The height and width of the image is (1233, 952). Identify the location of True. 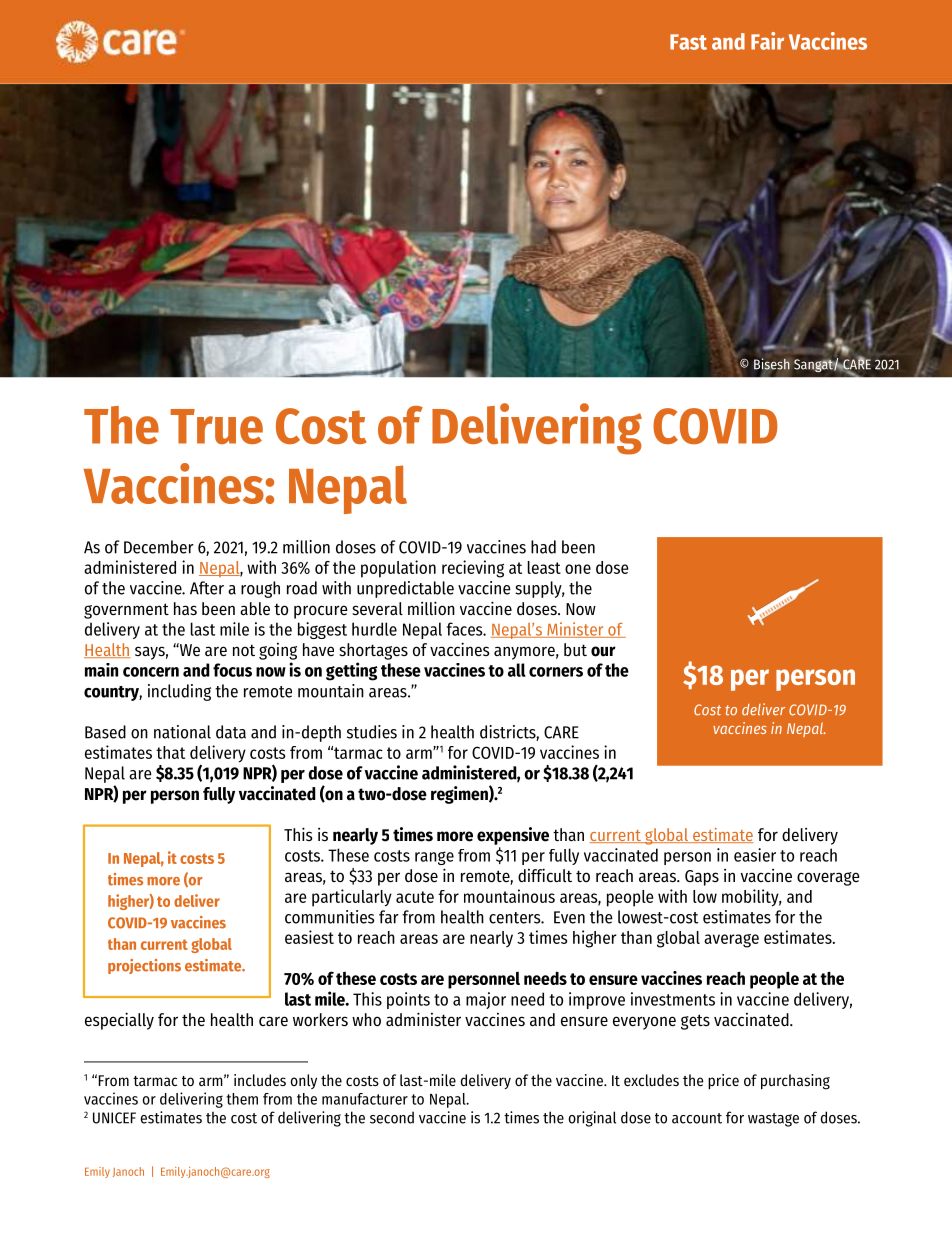
(216, 426).
